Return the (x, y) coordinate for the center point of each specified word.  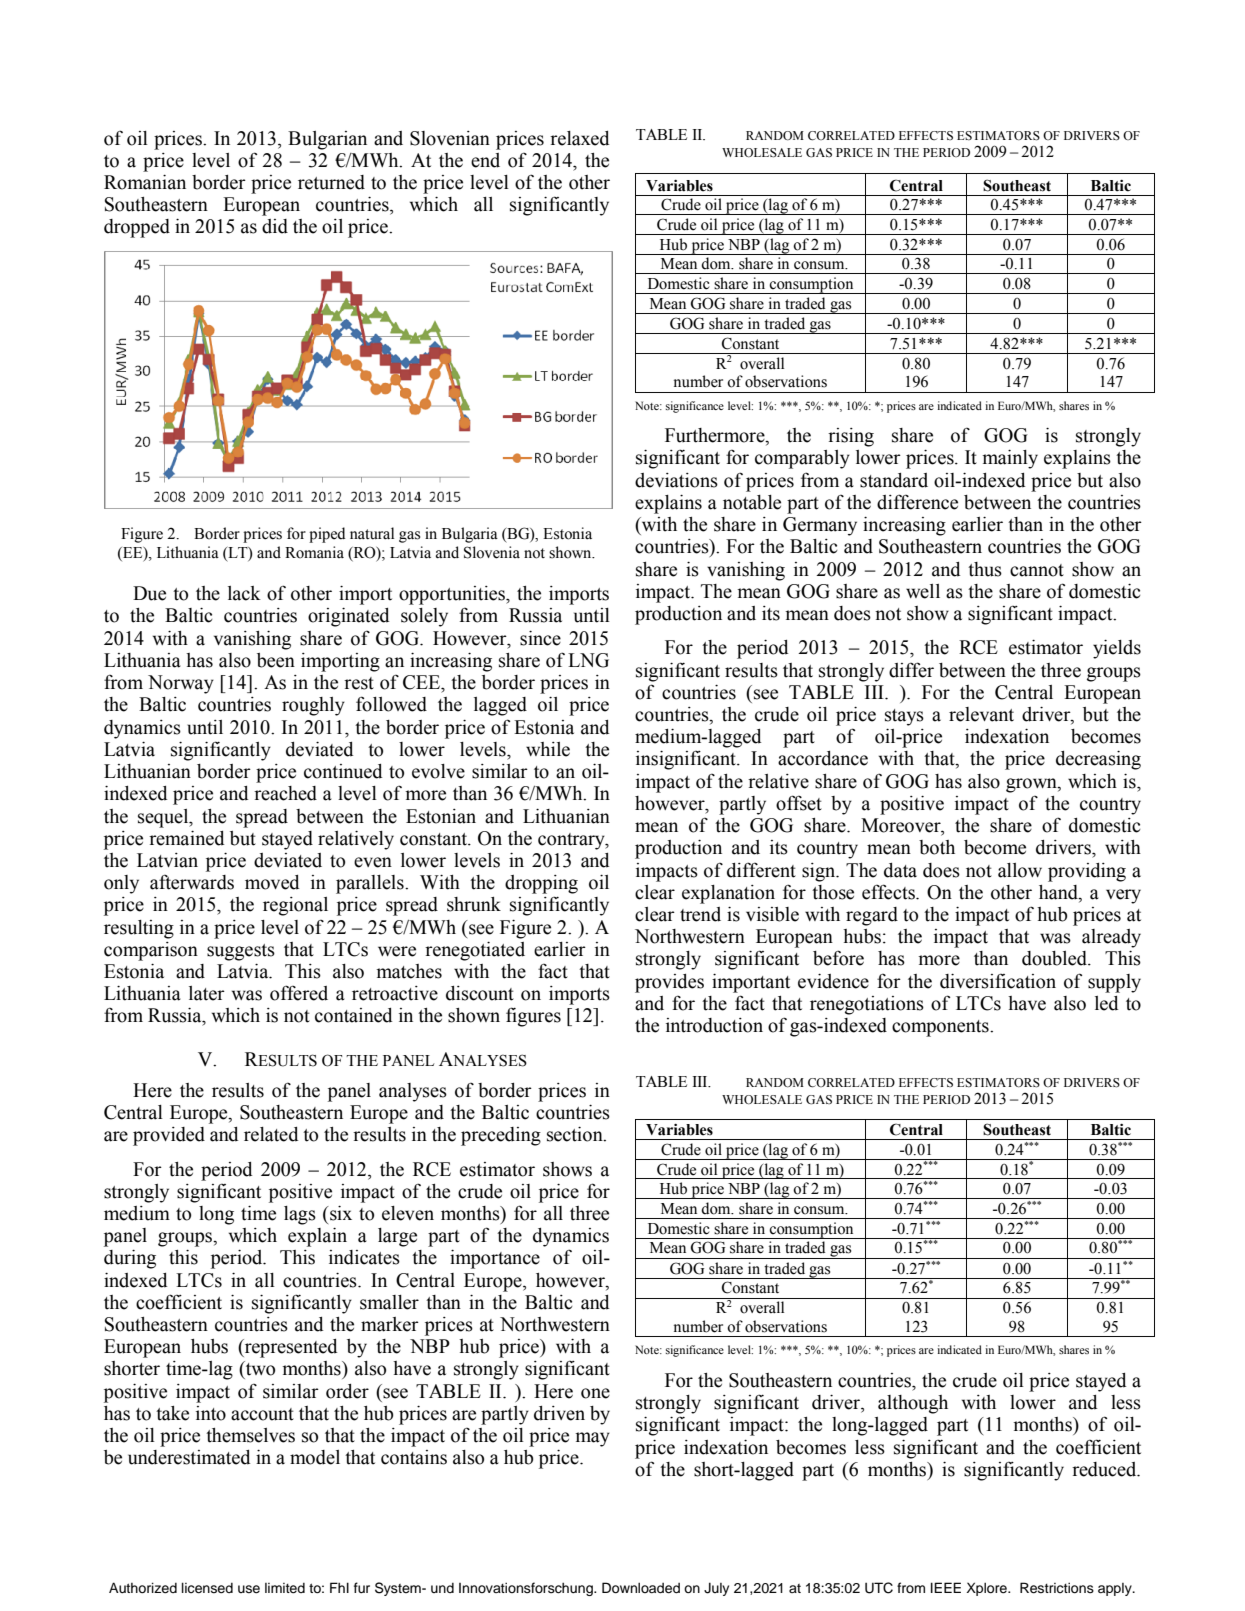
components (941, 1028)
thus (985, 569)
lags (300, 1215)
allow (1020, 870)
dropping (541, 884)
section (576, 1134)
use (249, 1589)
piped (327, 535)
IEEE (946, 1587)
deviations (676, 480)
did (275, 226)
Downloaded (641, 1588)
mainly (1010, 459)
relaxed (579, 138)
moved (272, 882)
